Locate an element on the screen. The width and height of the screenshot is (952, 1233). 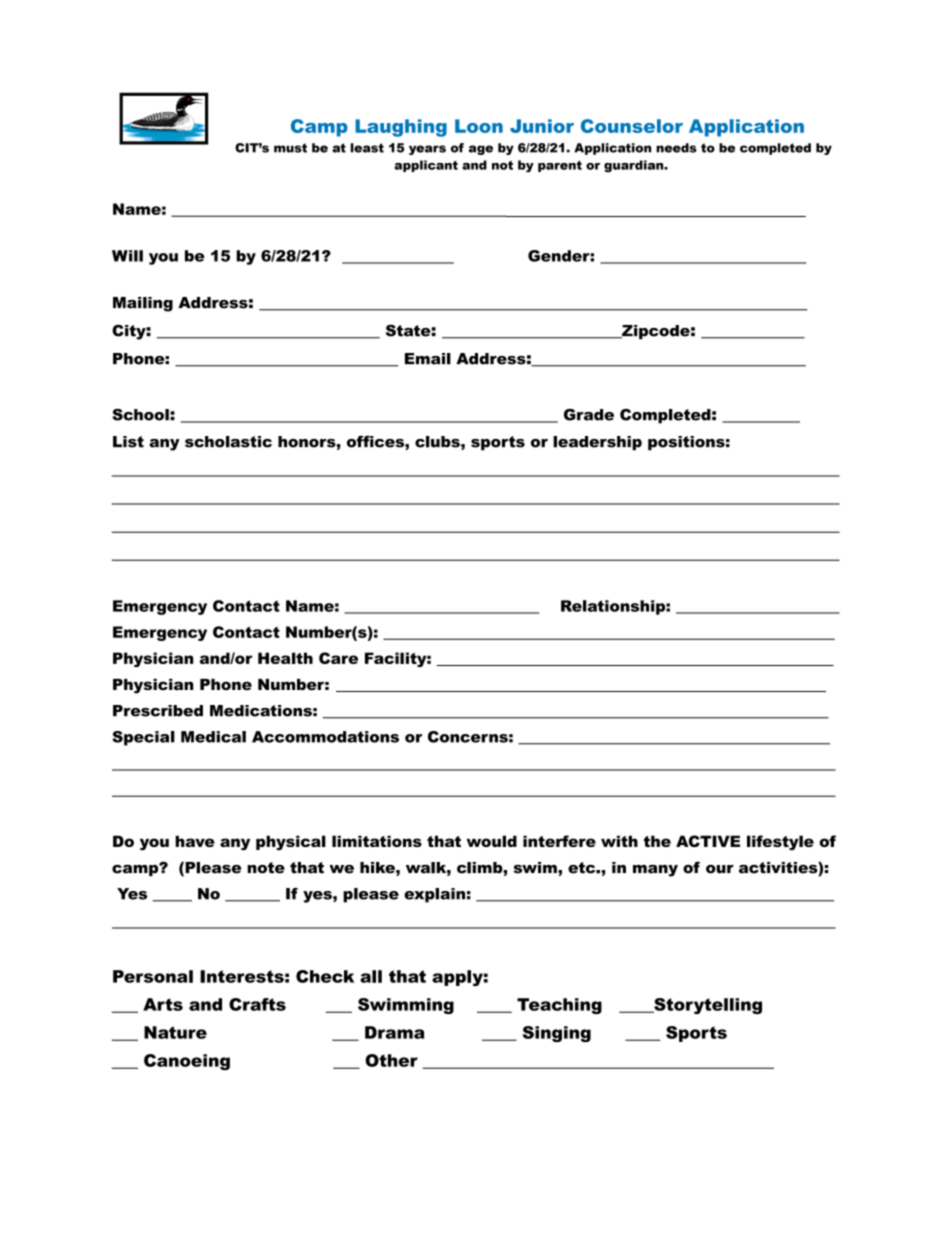
Email is located at coordinates (428, 359).
